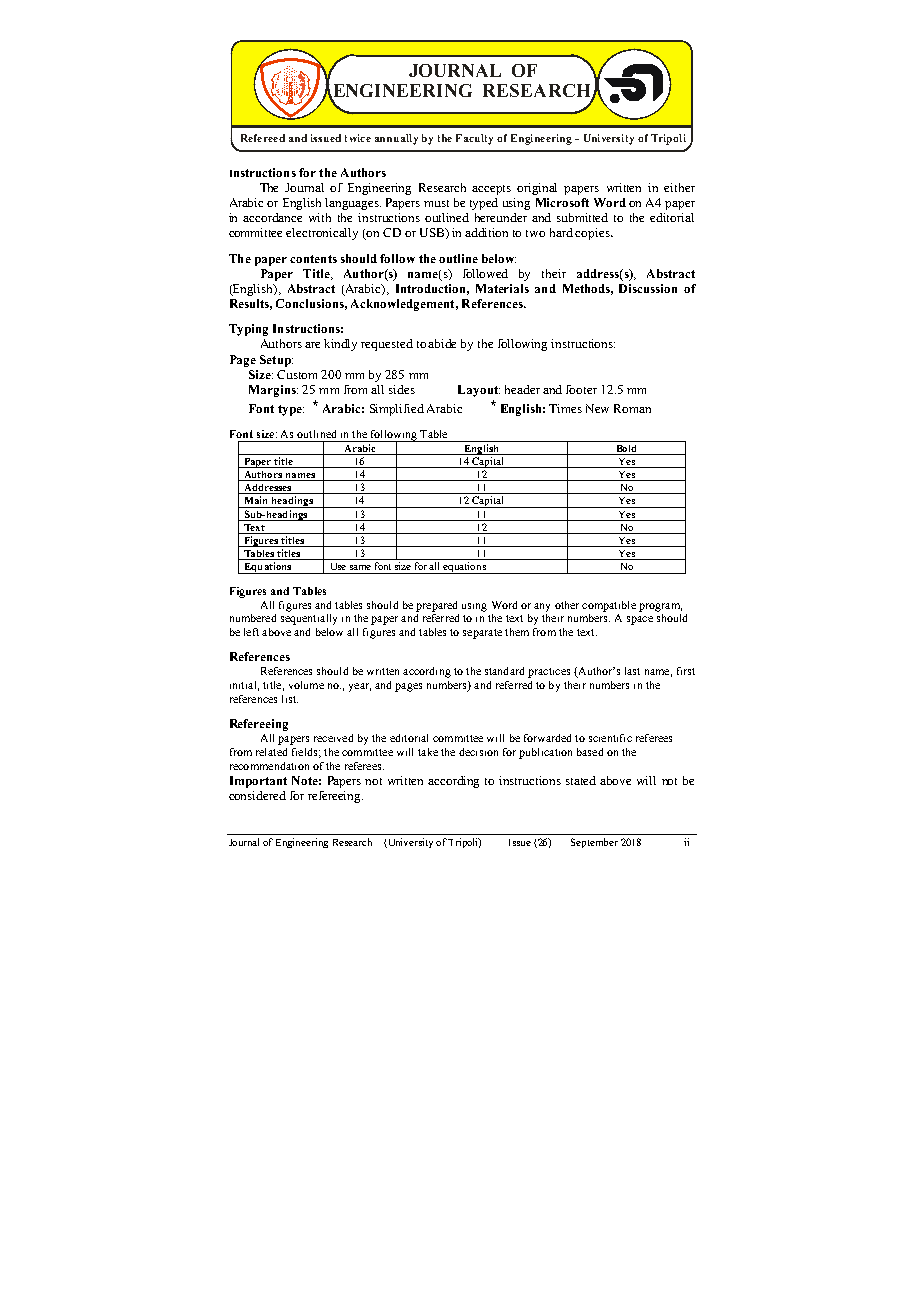 Image resolution: width=924 pixels, height=1308 pixels. I want to click on kindly, so click(340, 345).
